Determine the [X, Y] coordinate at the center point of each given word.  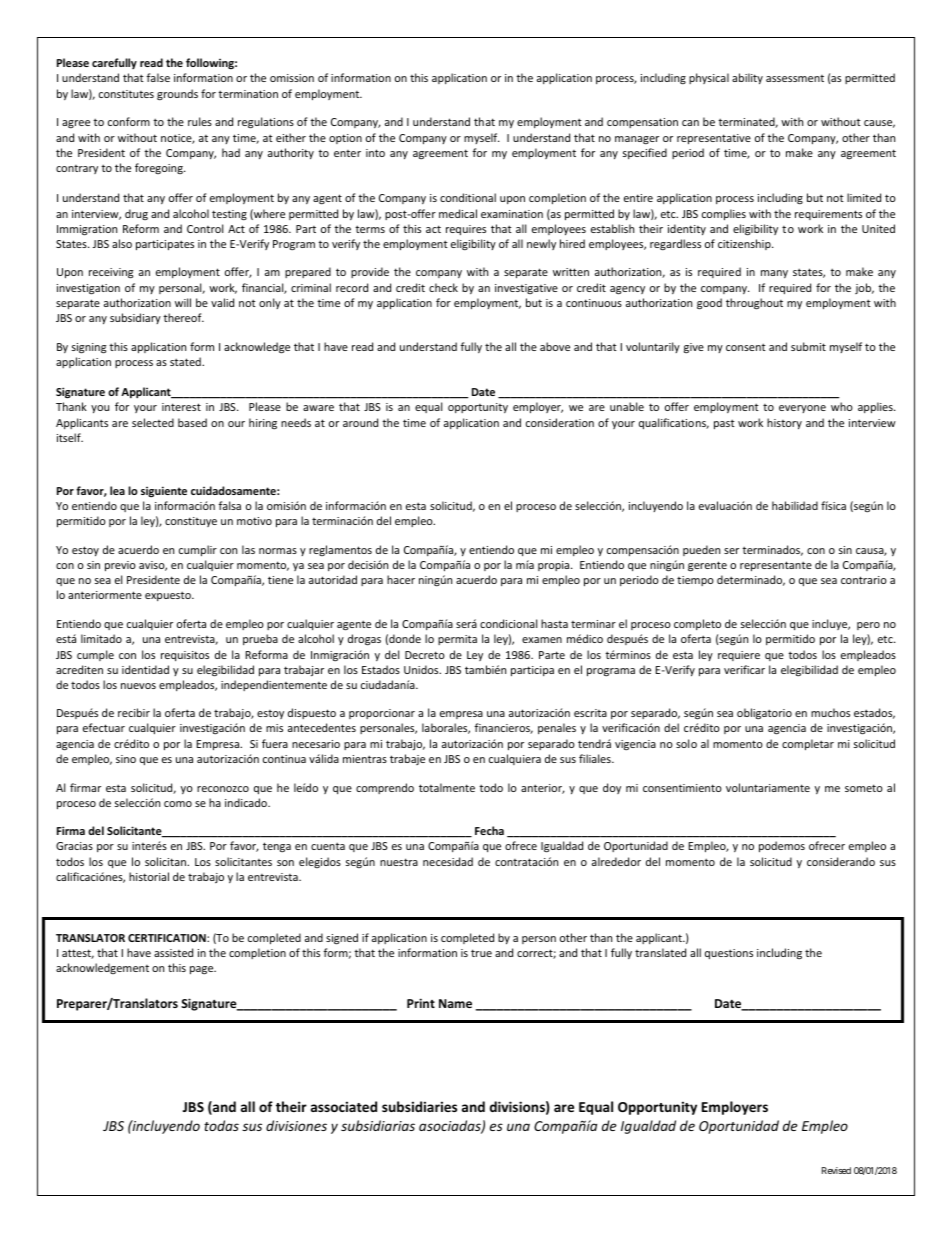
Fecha [489, 830]
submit [808, 346]
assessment [795, 78]
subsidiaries [419, 1106]
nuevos [138, 686]
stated [186, 361]
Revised [836, 1170]
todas [221, 1125]
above [555, 346]
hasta [554, 623]
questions [729, 954]
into [375, 153]
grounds [177, 94]
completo [697, 624]
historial [149, 876]
